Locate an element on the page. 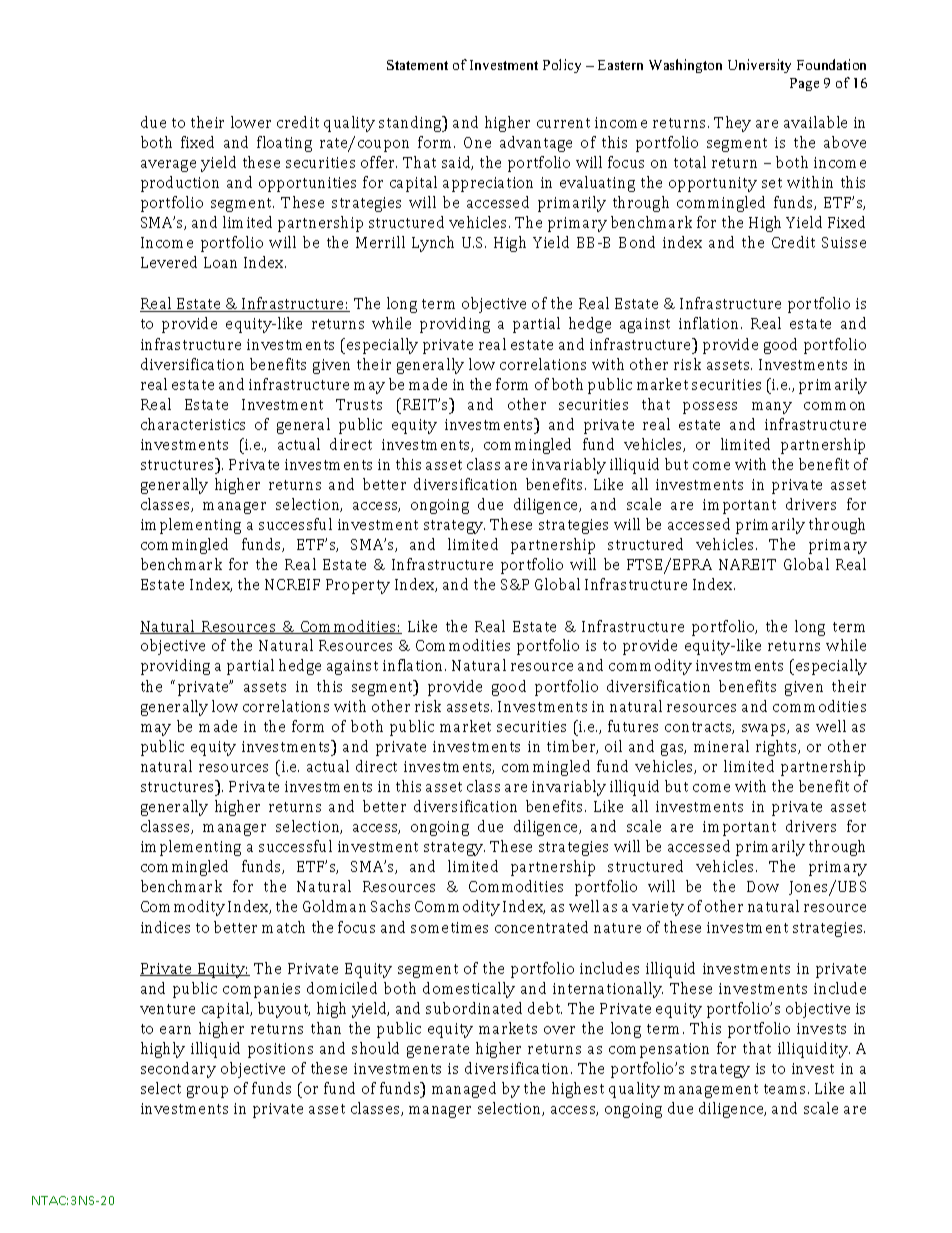  lower is located at coordinates (251, 122).
